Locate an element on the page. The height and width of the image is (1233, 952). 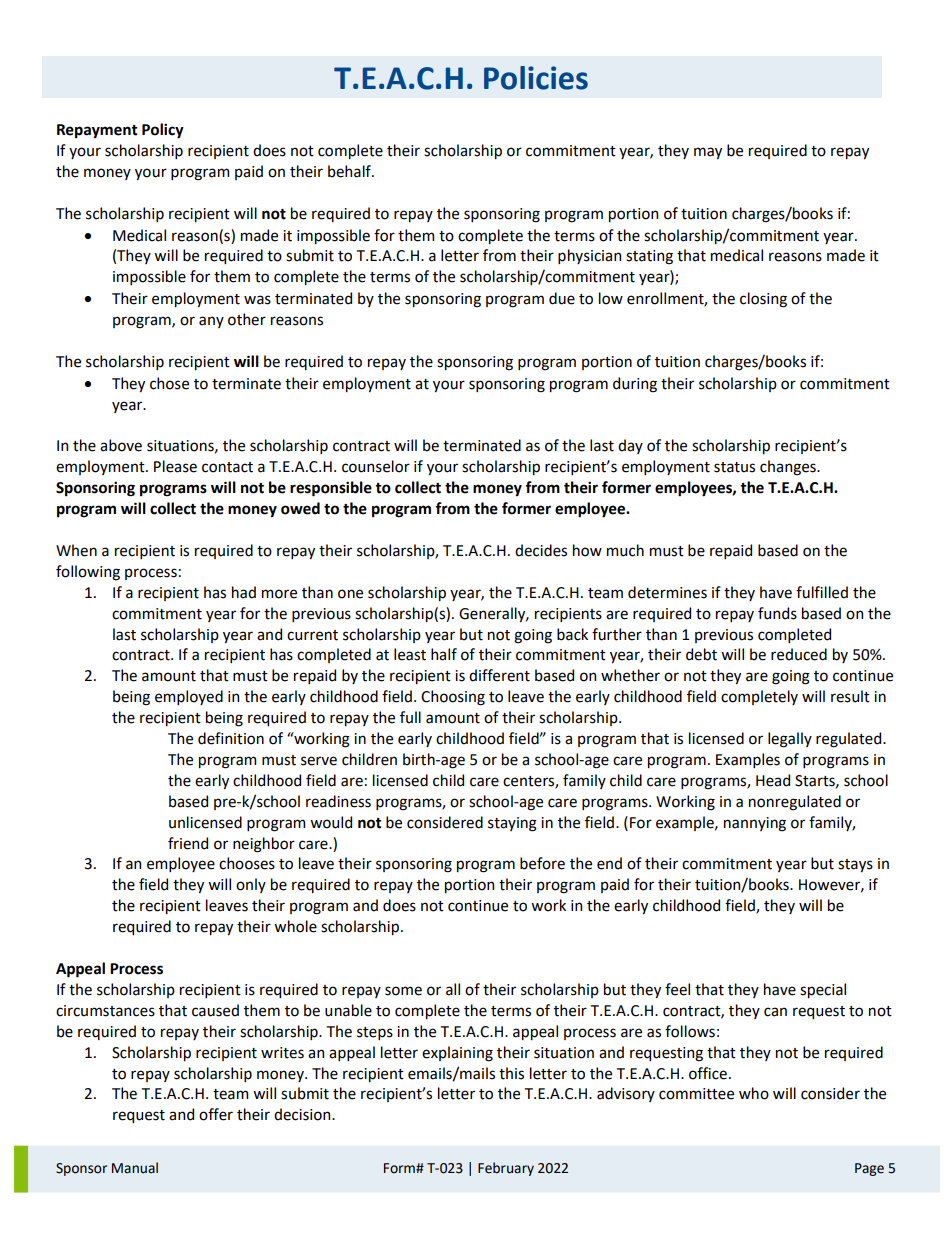
offer is located at coordinates (216, 1114).
